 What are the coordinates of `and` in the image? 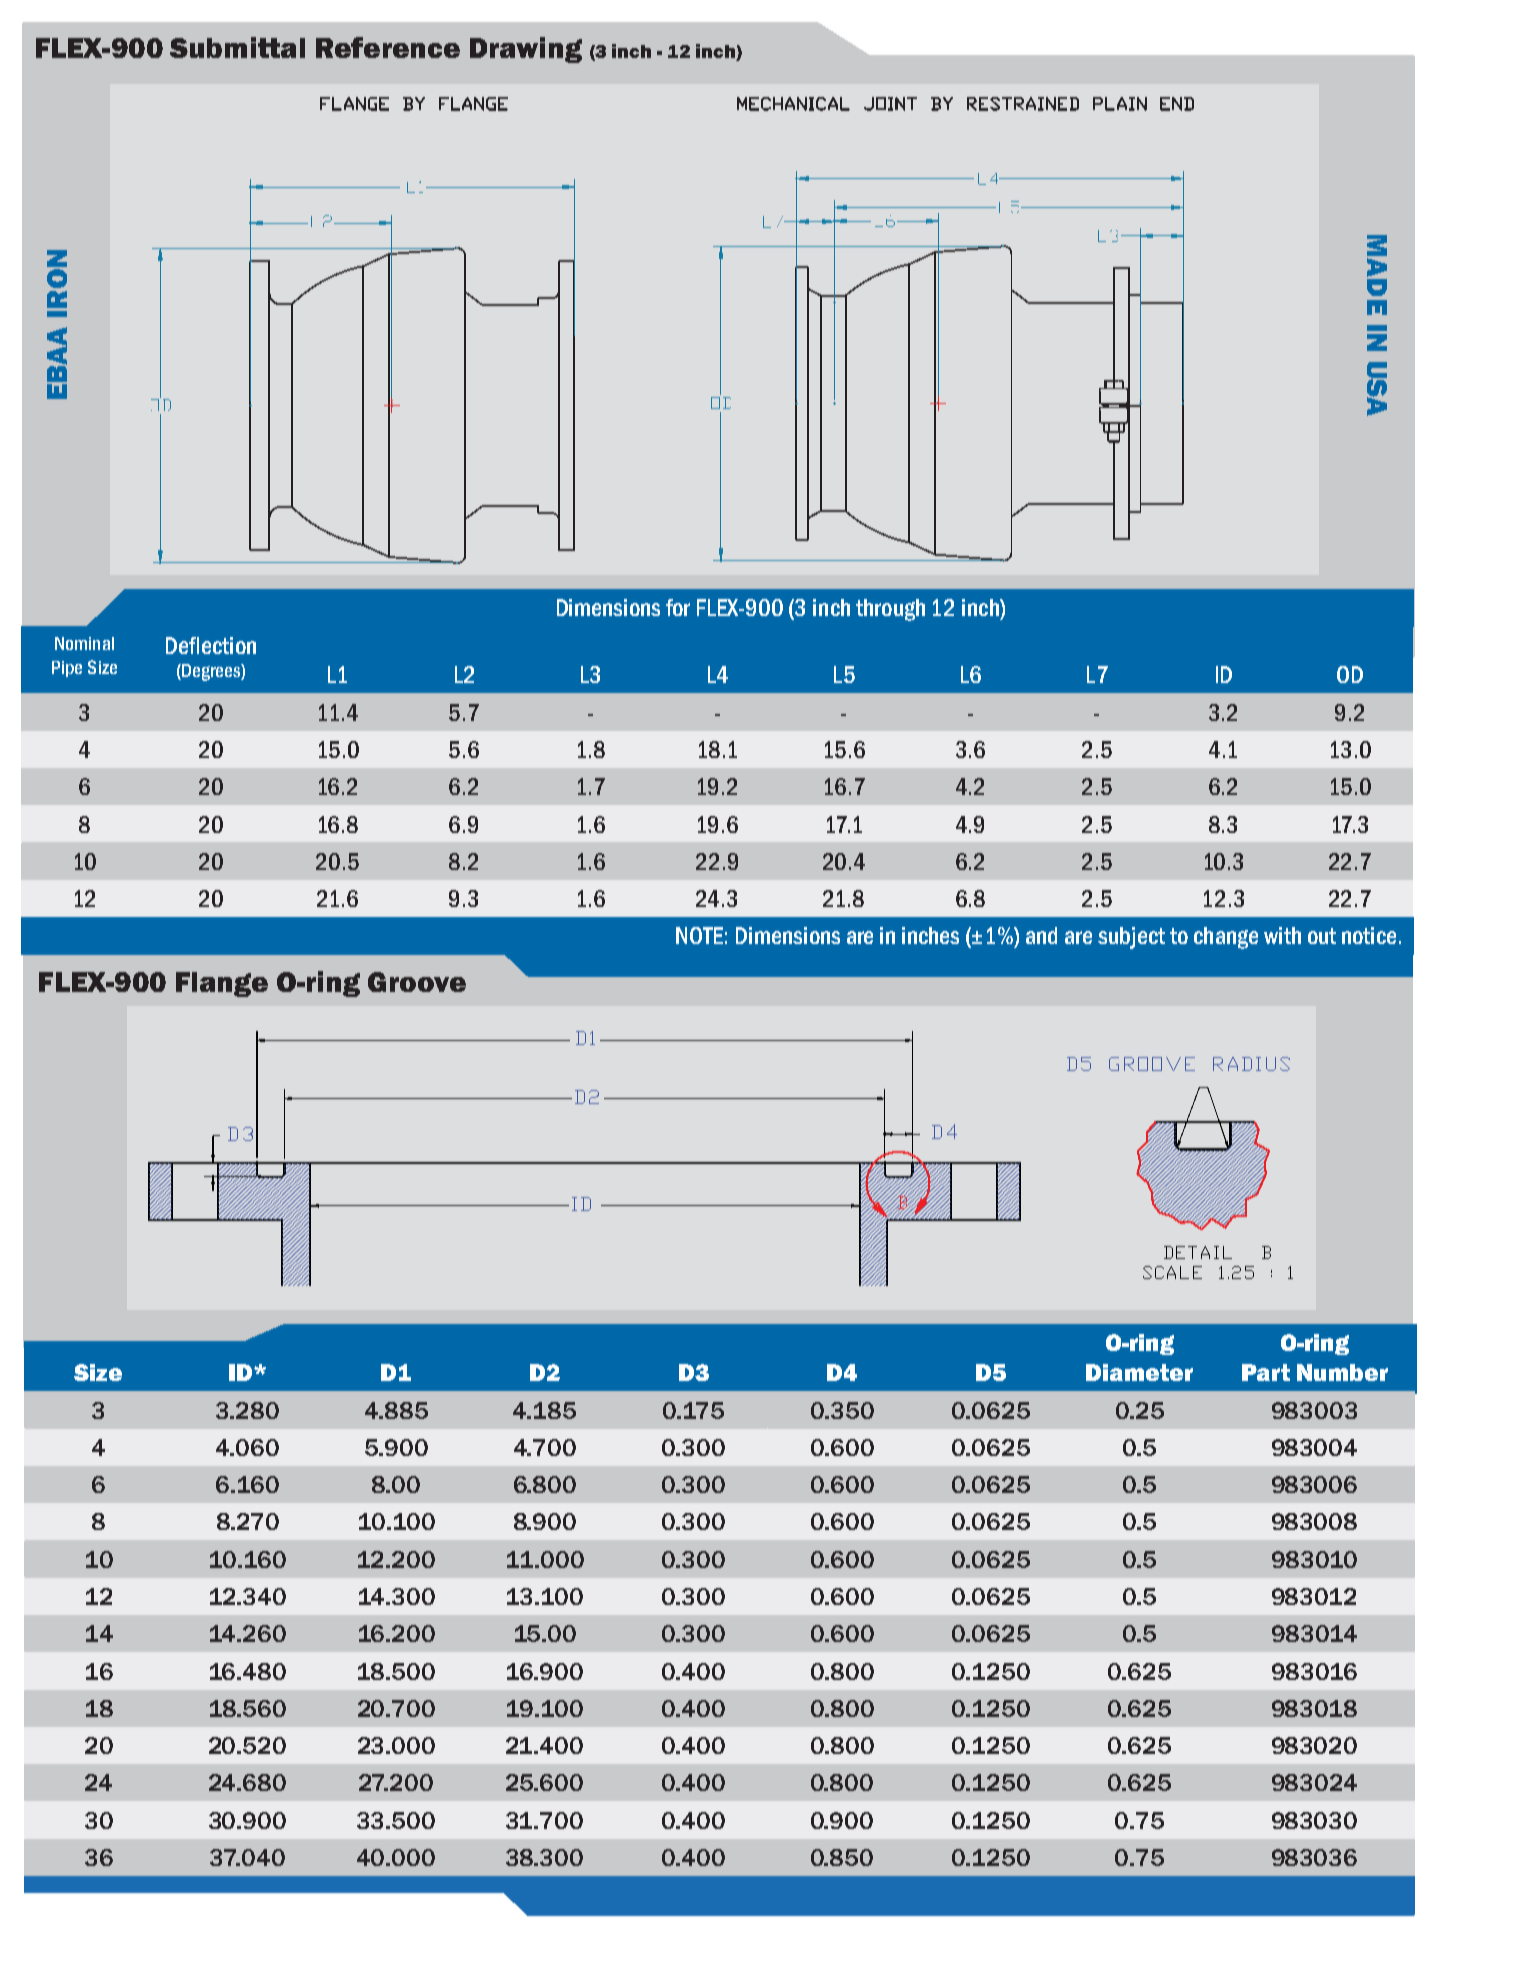 It's located at (1041, 935).
